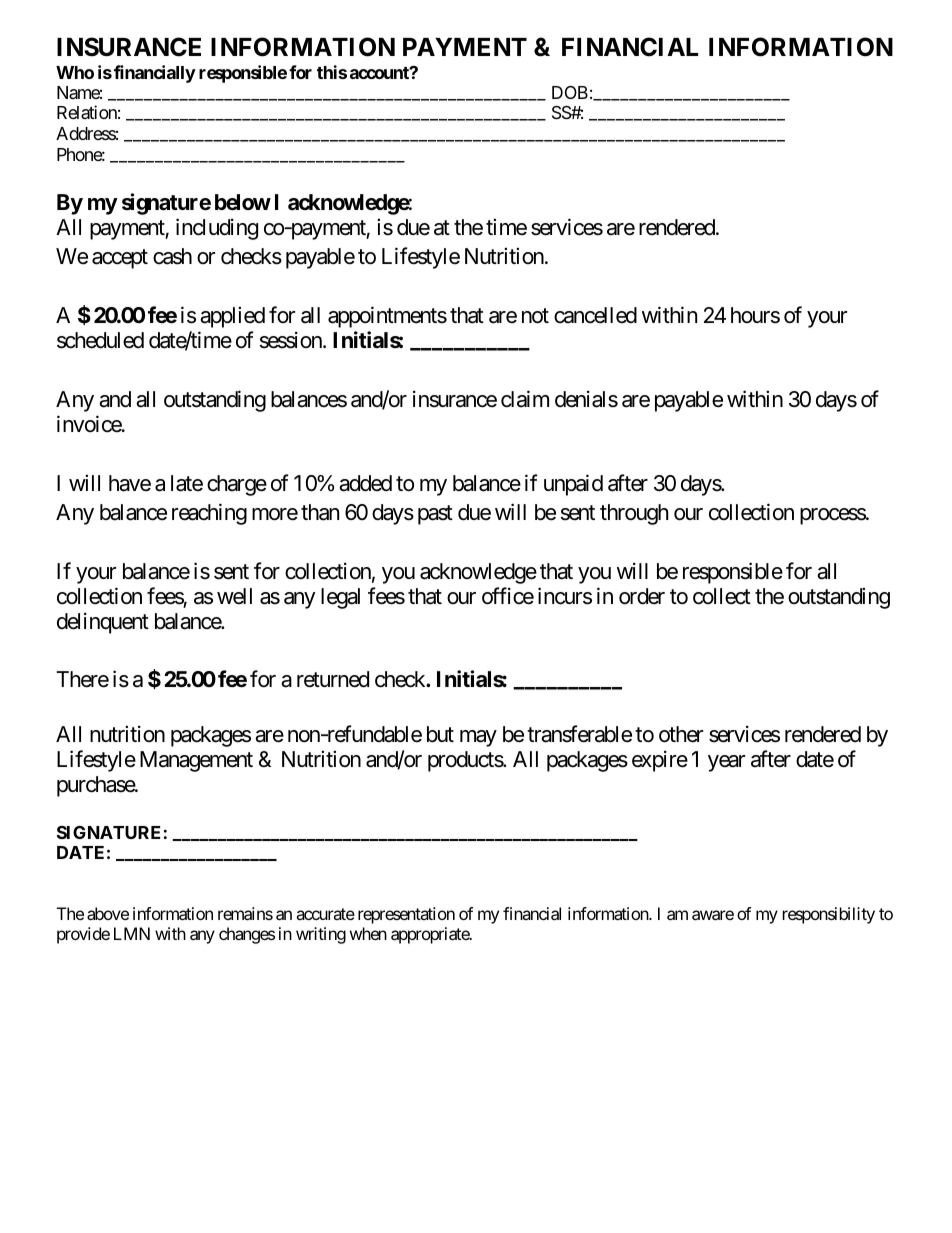 The width and height of the document is (952, 1233). What do you see at coordinates (209, 514) in the document?
I see `reaching` at bounding box center [209, 514].
